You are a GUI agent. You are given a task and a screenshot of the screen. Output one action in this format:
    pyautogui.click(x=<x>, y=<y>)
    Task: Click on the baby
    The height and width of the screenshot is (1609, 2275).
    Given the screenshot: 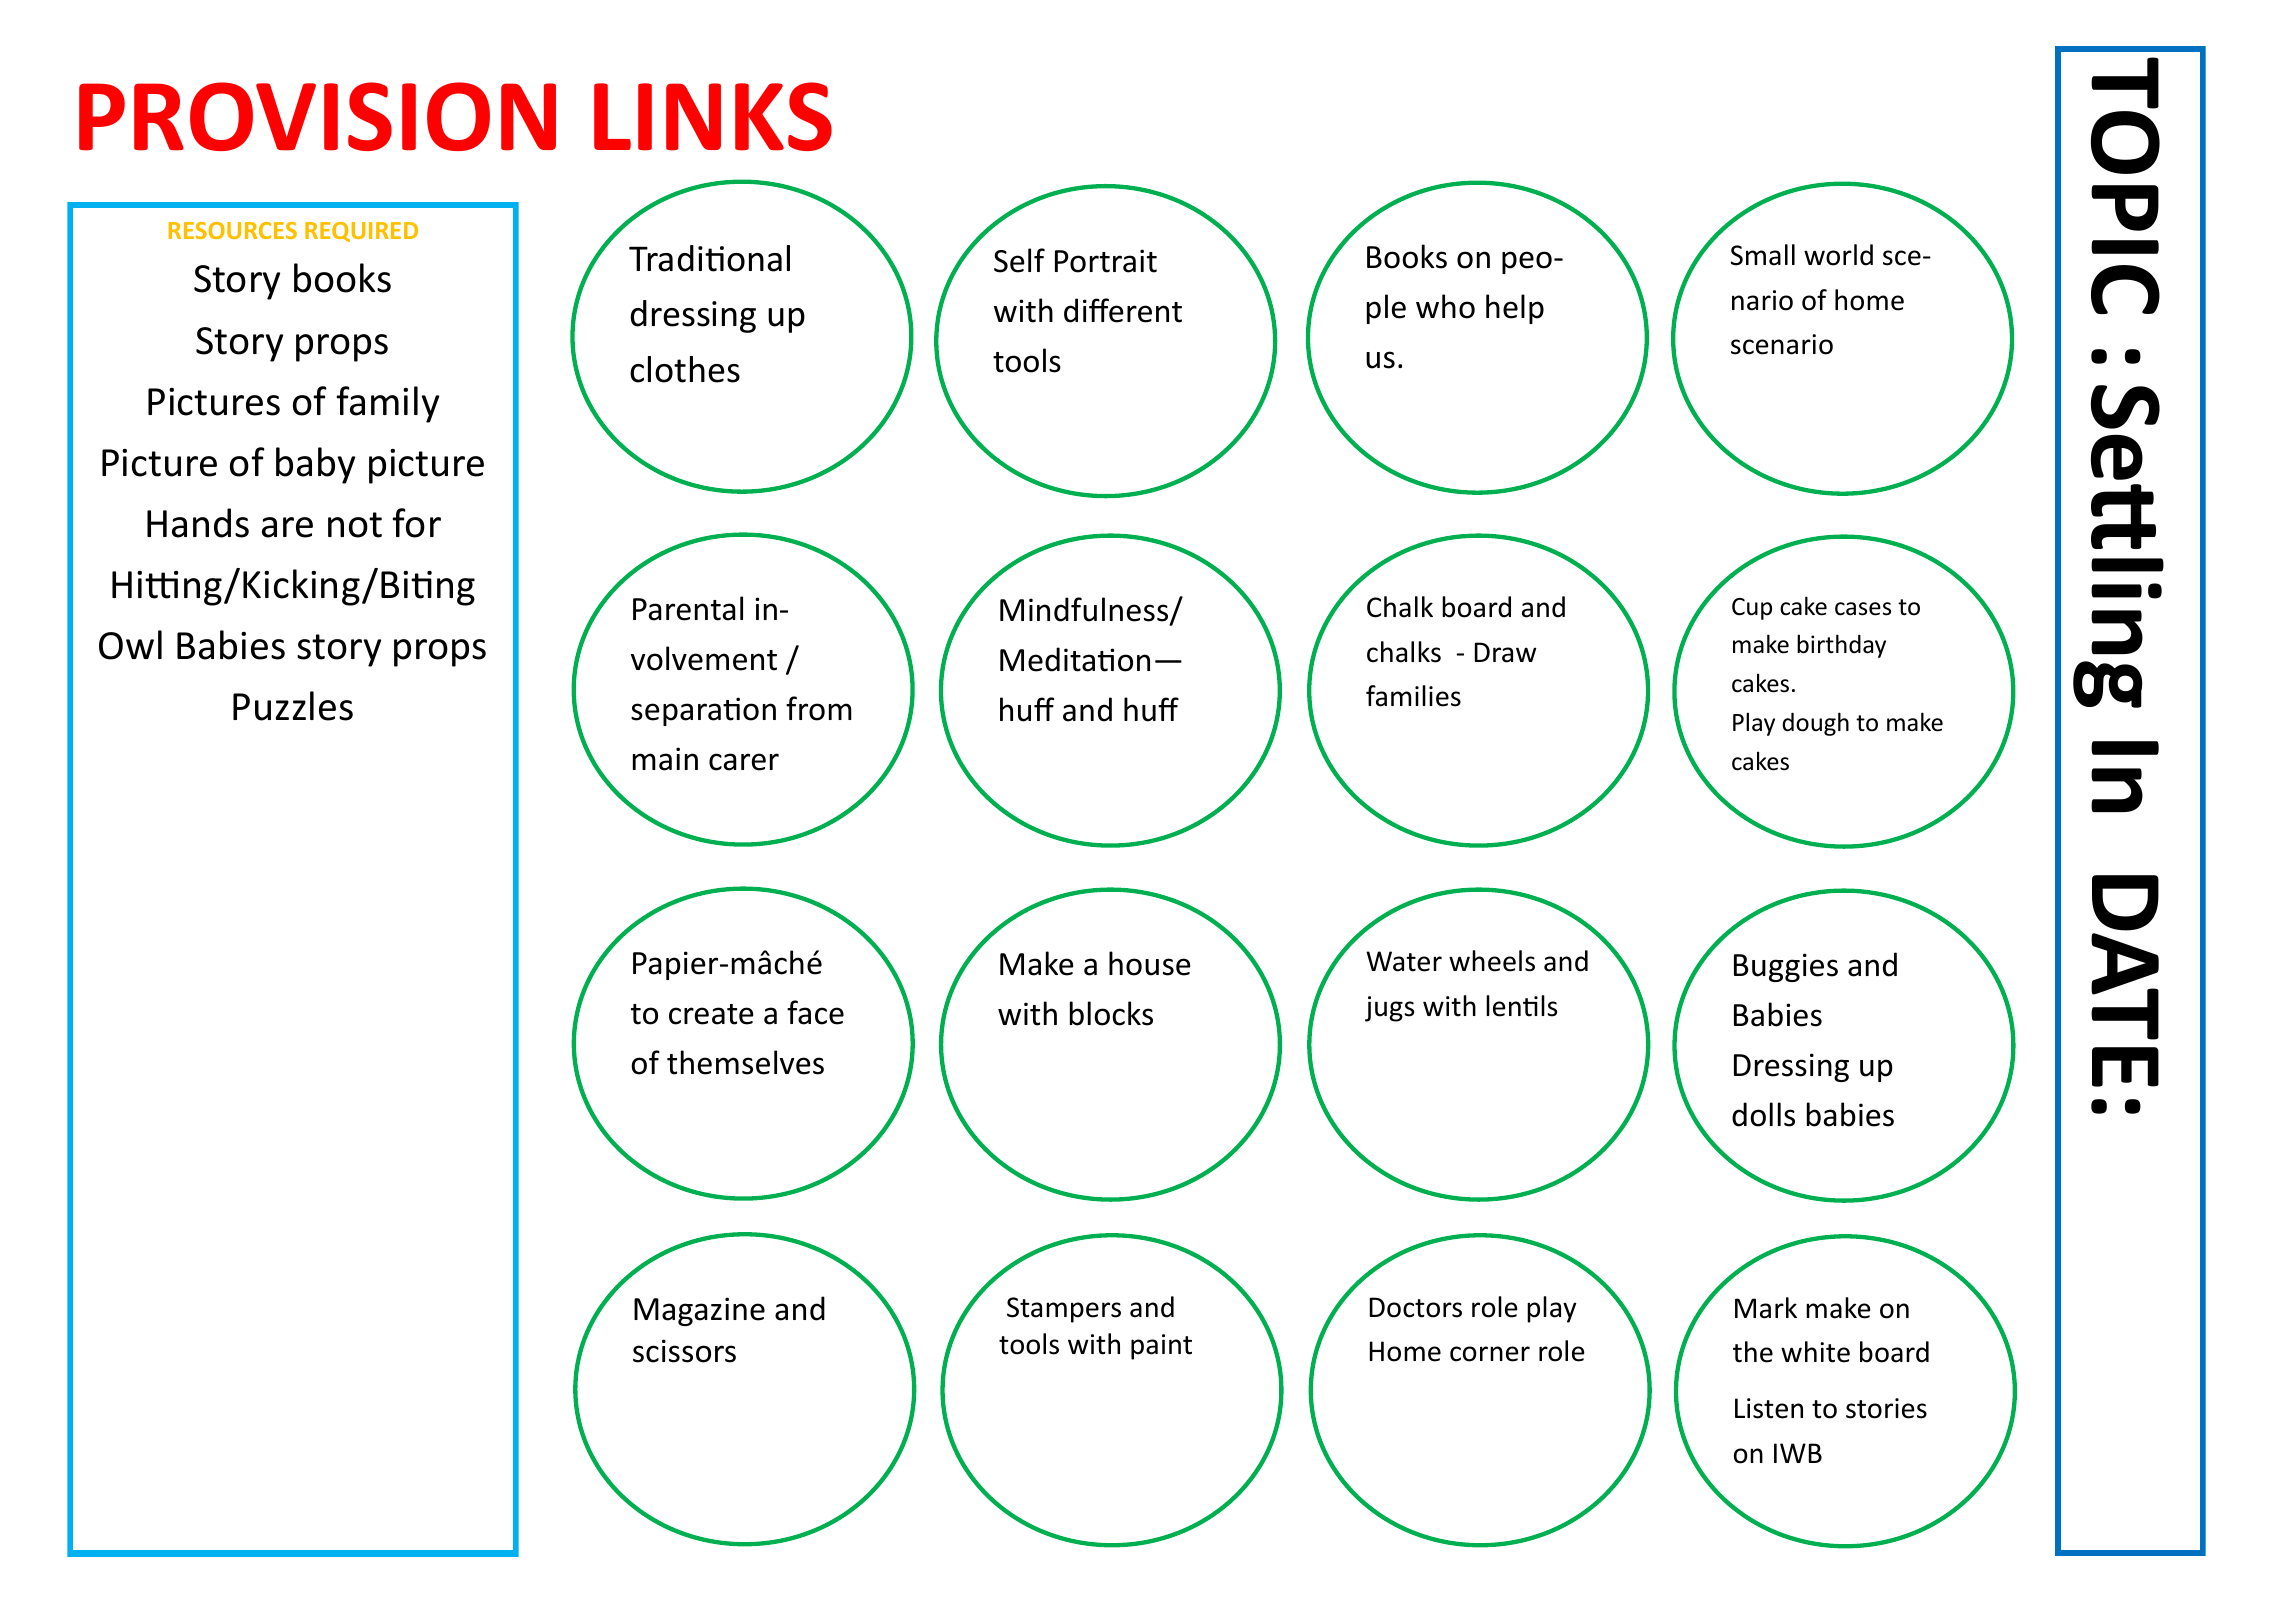 What is the action you would take?
    pyautogui.click(x=315, y=465)
